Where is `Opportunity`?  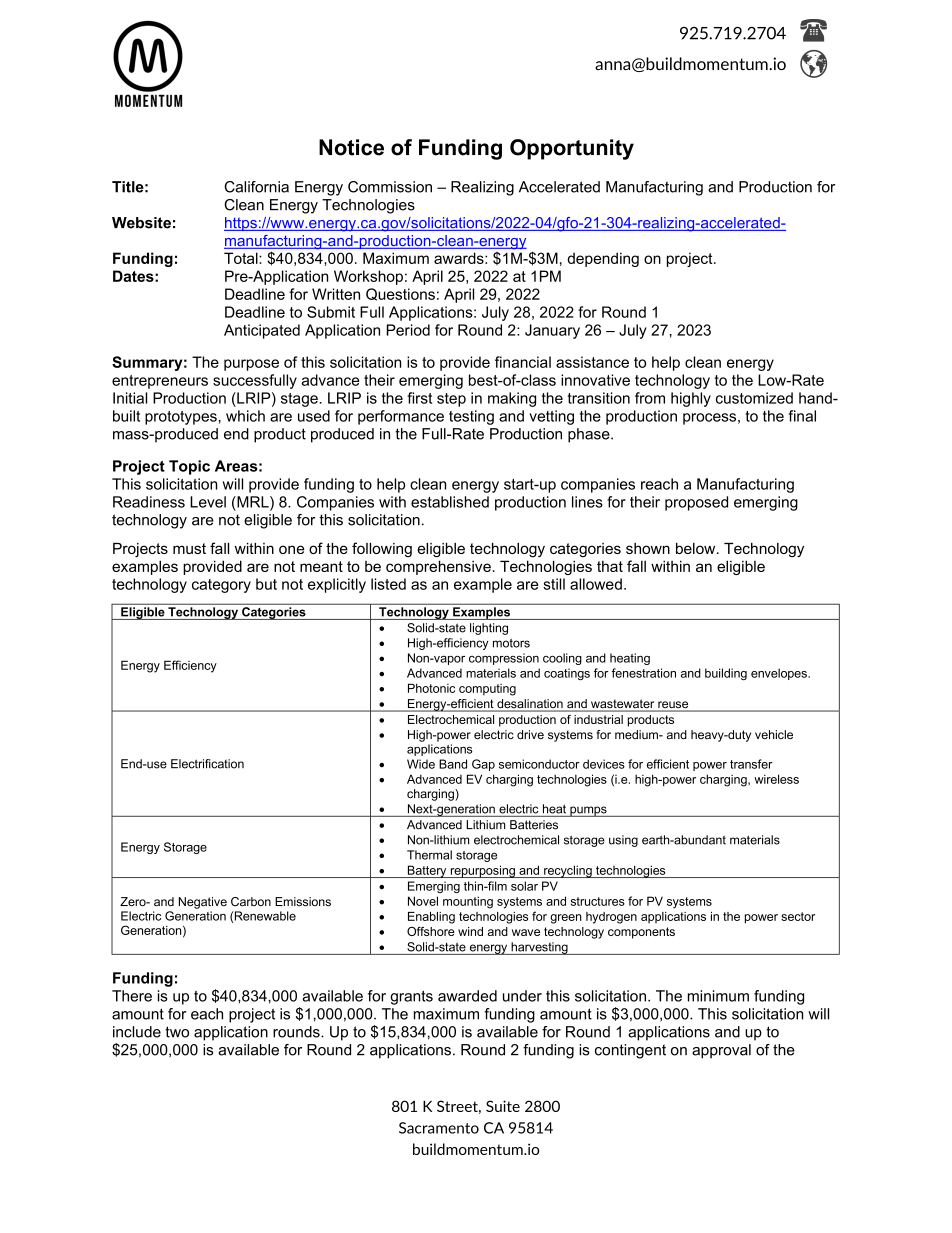 Opportunity is located at coordinates (572, 149).
